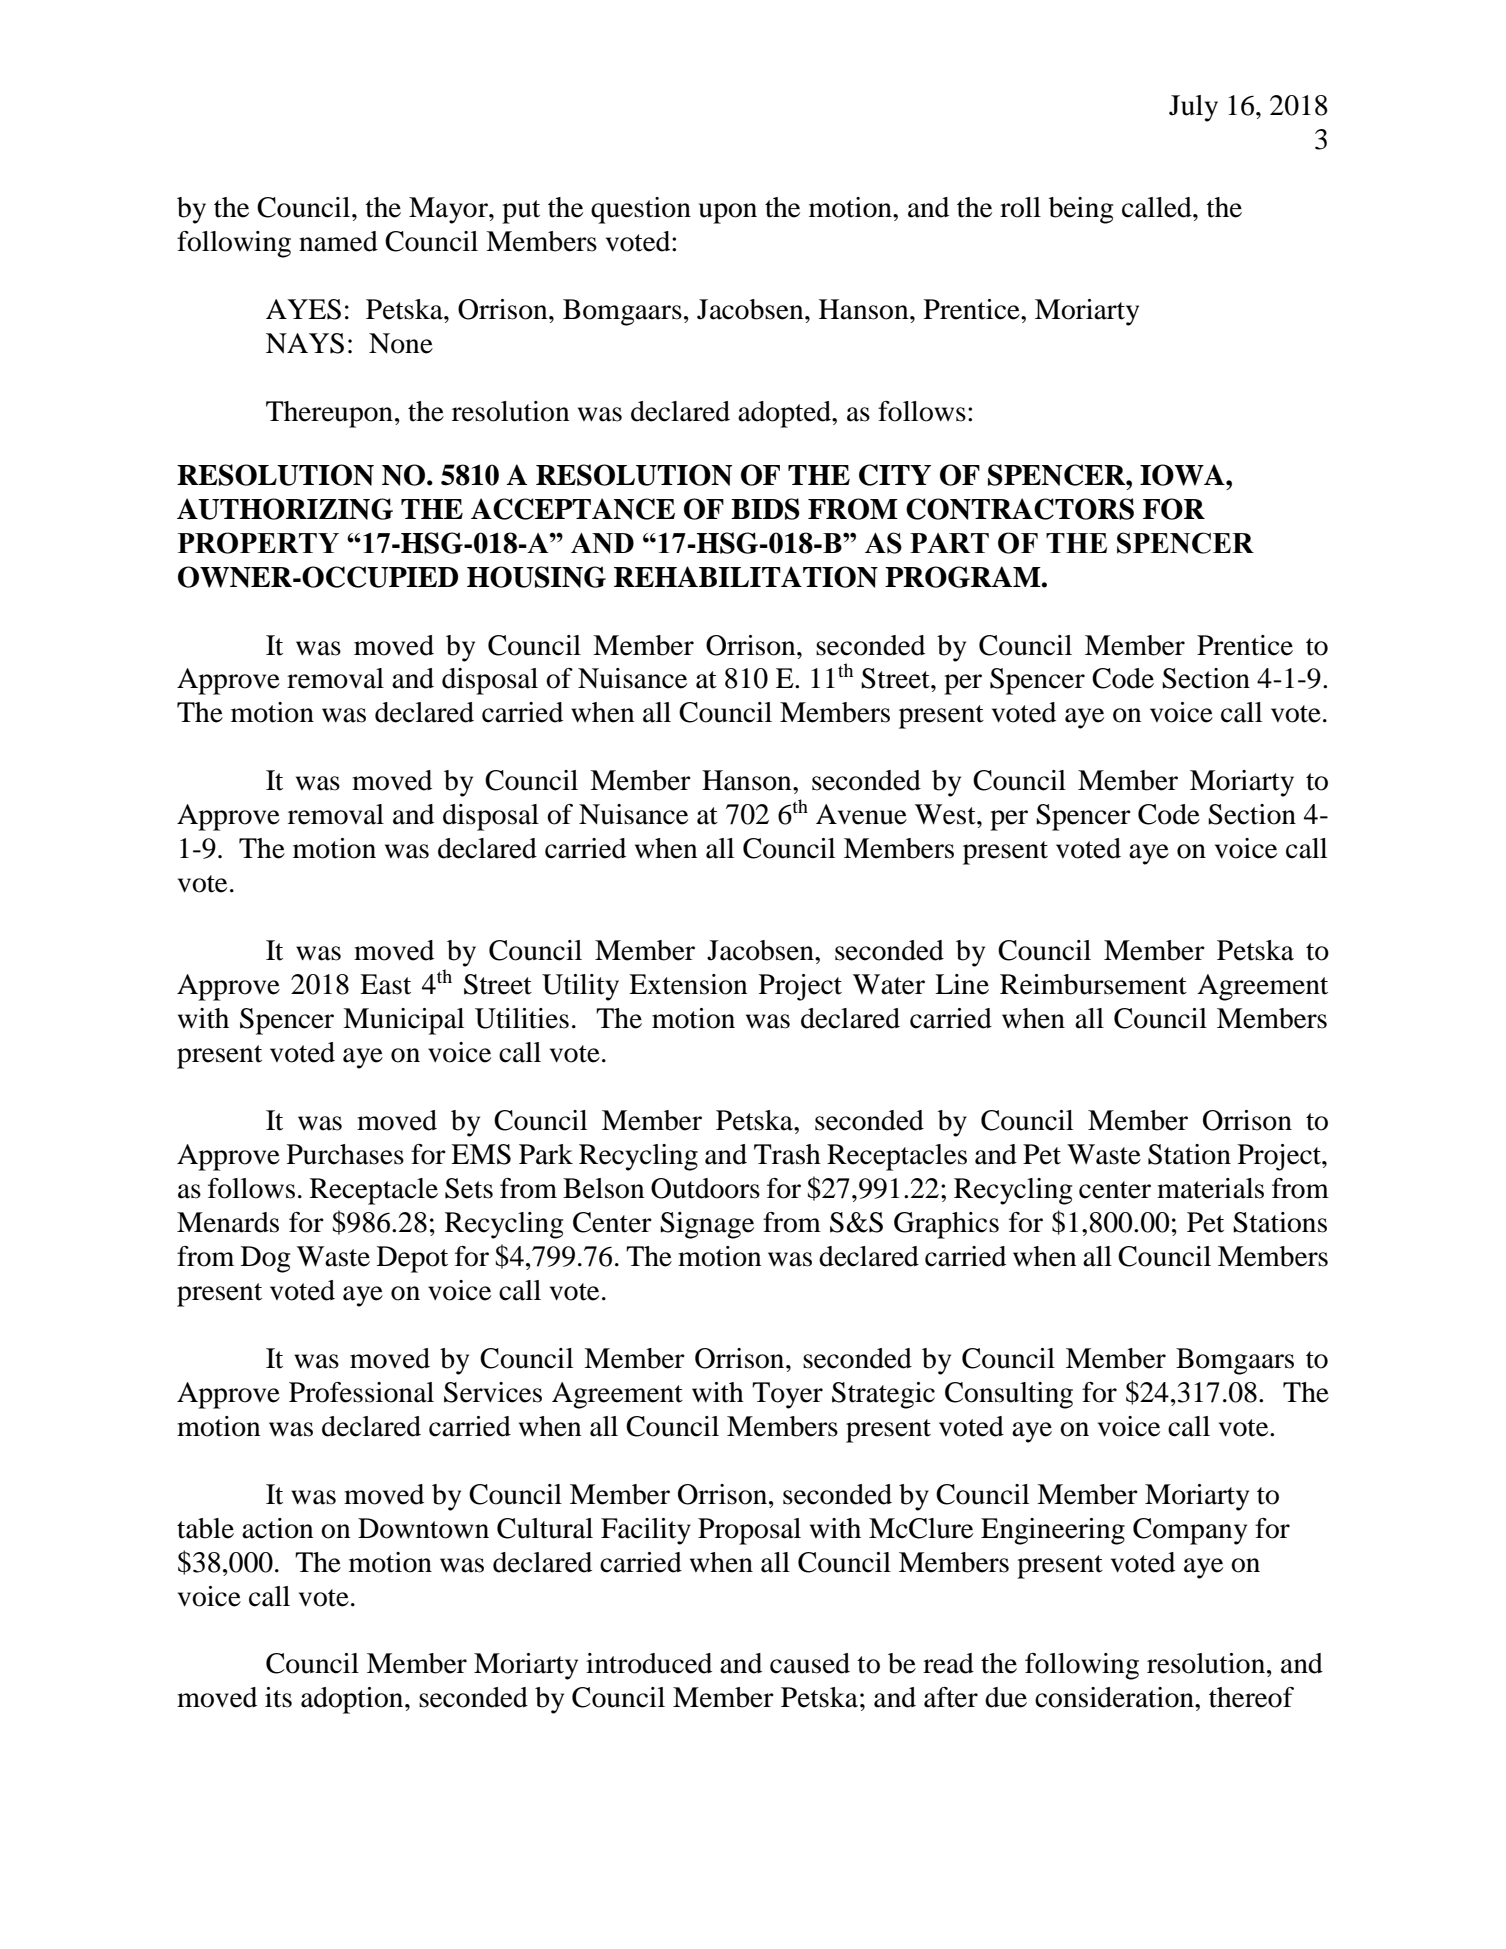 The height and width of the screenshot is (1949, 1506). I want to click on being, so click(1081, 210).
